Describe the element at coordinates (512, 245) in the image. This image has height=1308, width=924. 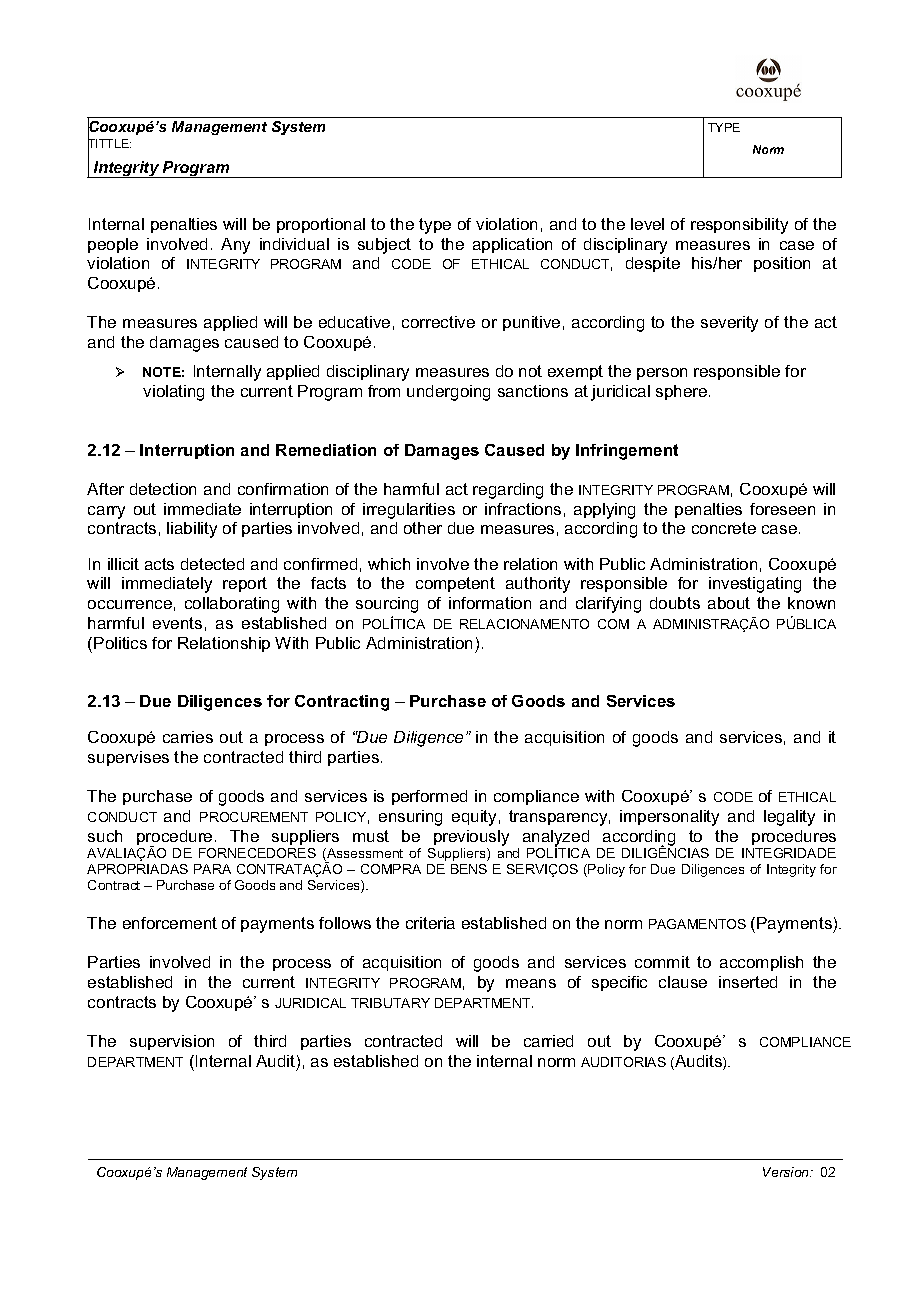
I see `application` at that location.
